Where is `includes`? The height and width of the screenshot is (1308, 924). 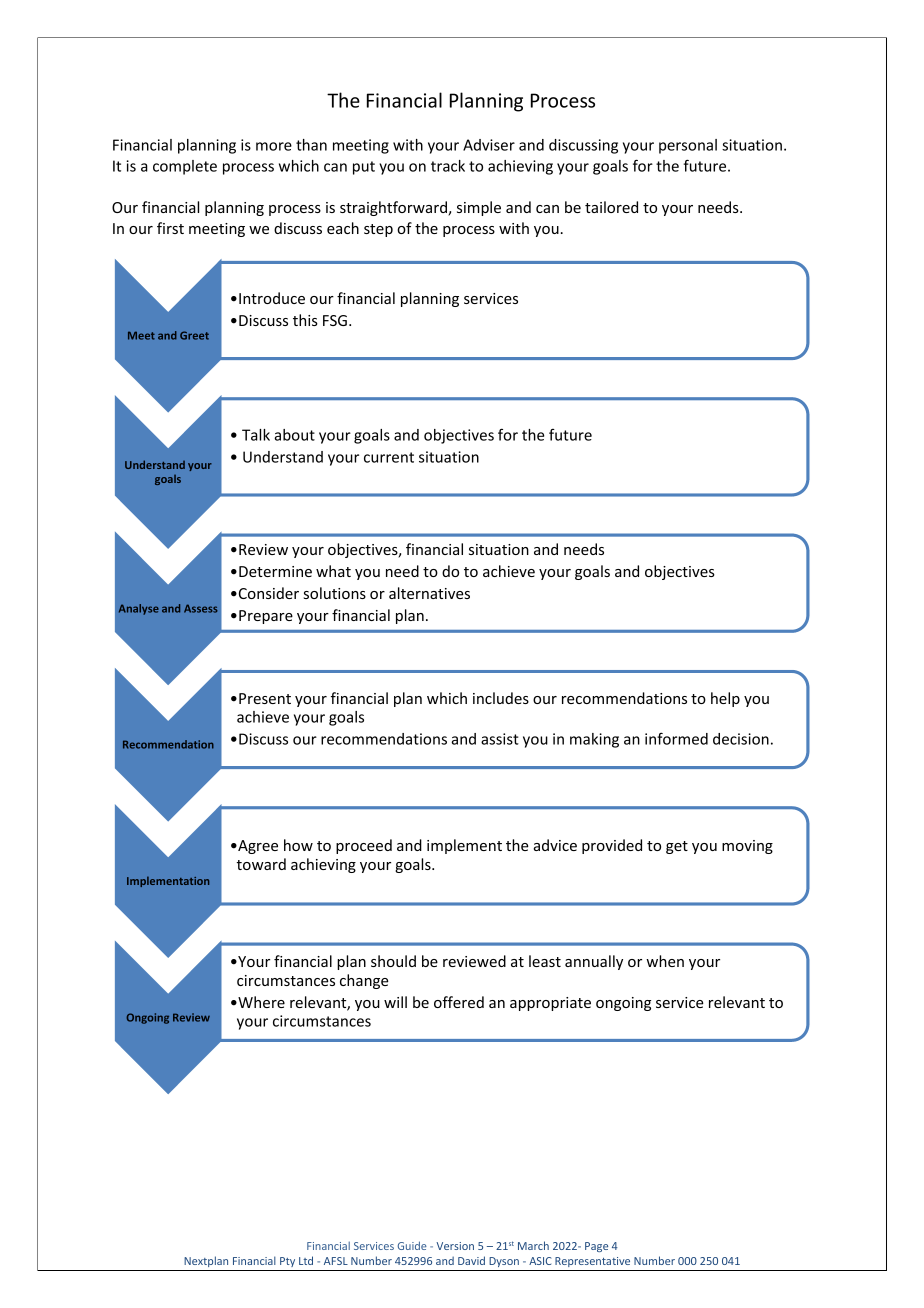 includes is located at coordinates (501, 698).
